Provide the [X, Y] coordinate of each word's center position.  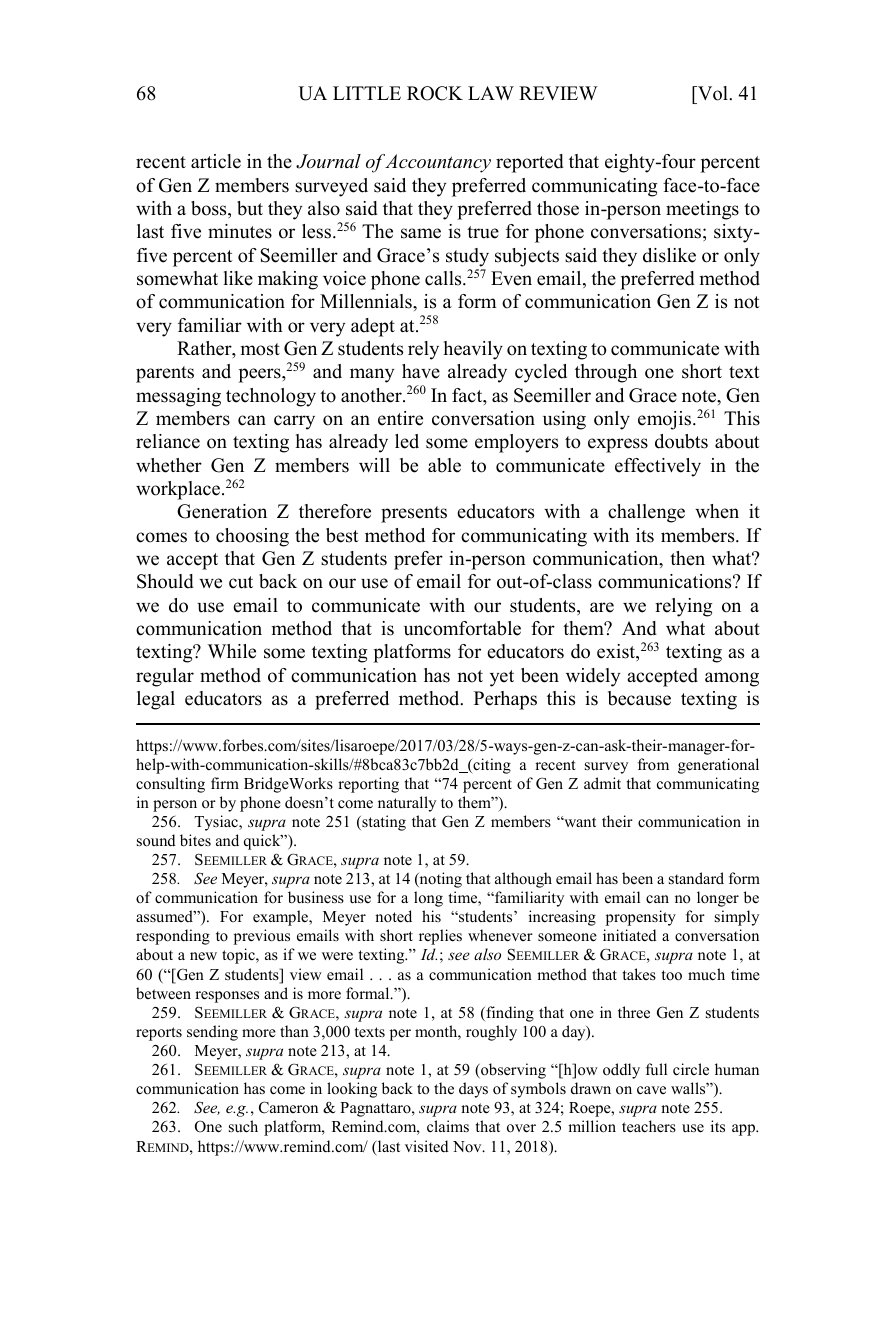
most [260, 349]
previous [262, 937]
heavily [473, 350]
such [243, 1126]
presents [414, 514]
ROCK [435, 93]
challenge [646, 513]
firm [225, 783]
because [639, 698]
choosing [252, 537]
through [606, 373]
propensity [641, 918]
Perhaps [505, 700]
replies [440, 937]
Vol [713, 93]
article [216, 161]
